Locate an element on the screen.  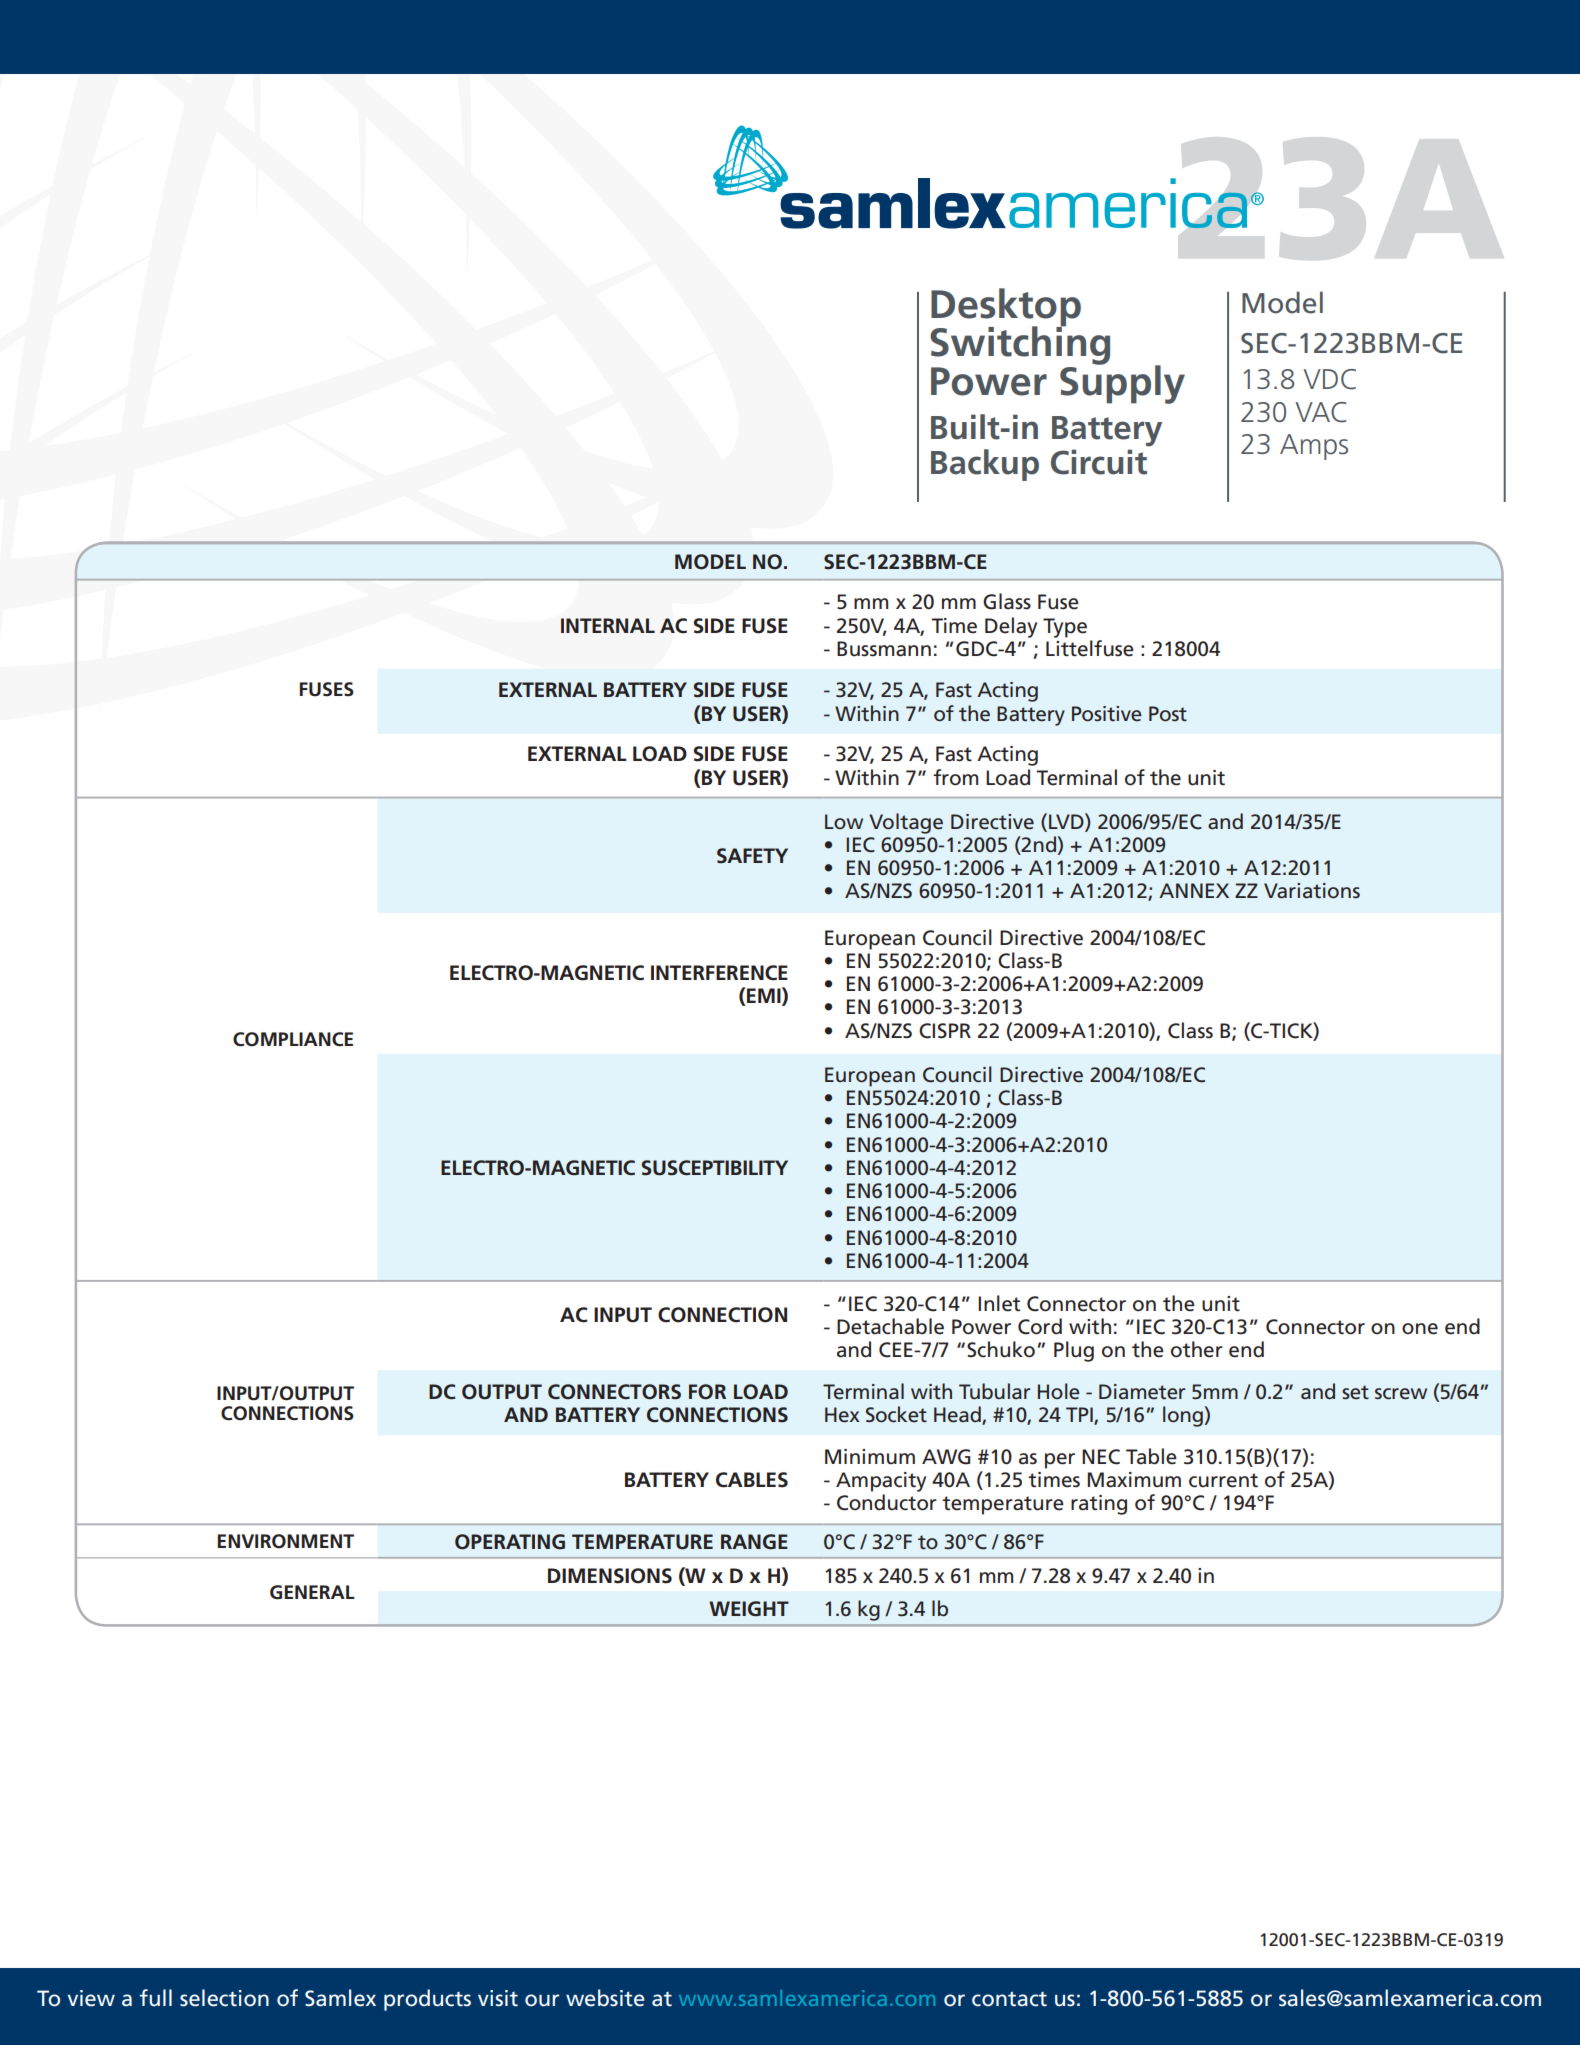
VDC is located at coordinates (1329, 379).
